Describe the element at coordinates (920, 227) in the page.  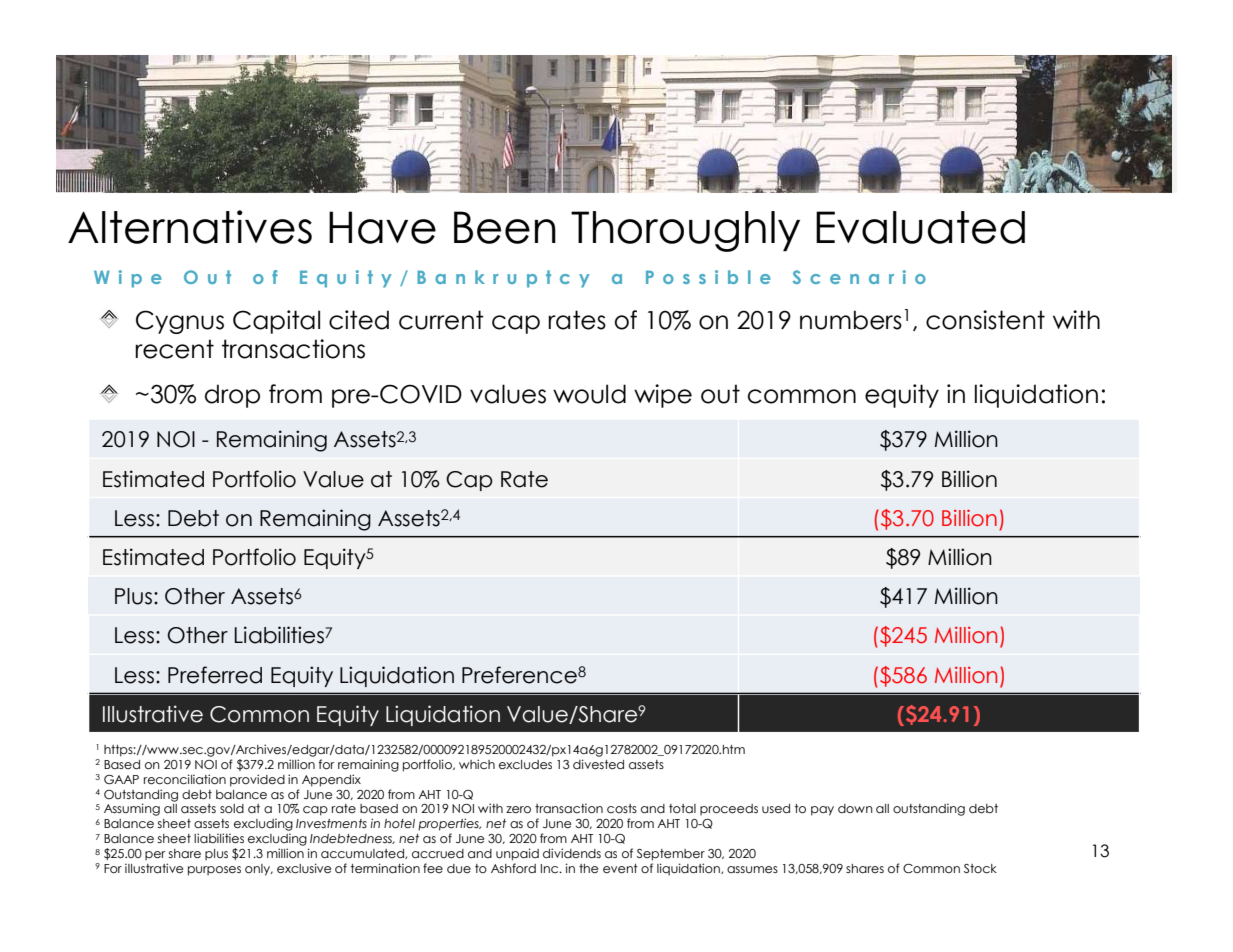
I see `Evaluated` at that location.
